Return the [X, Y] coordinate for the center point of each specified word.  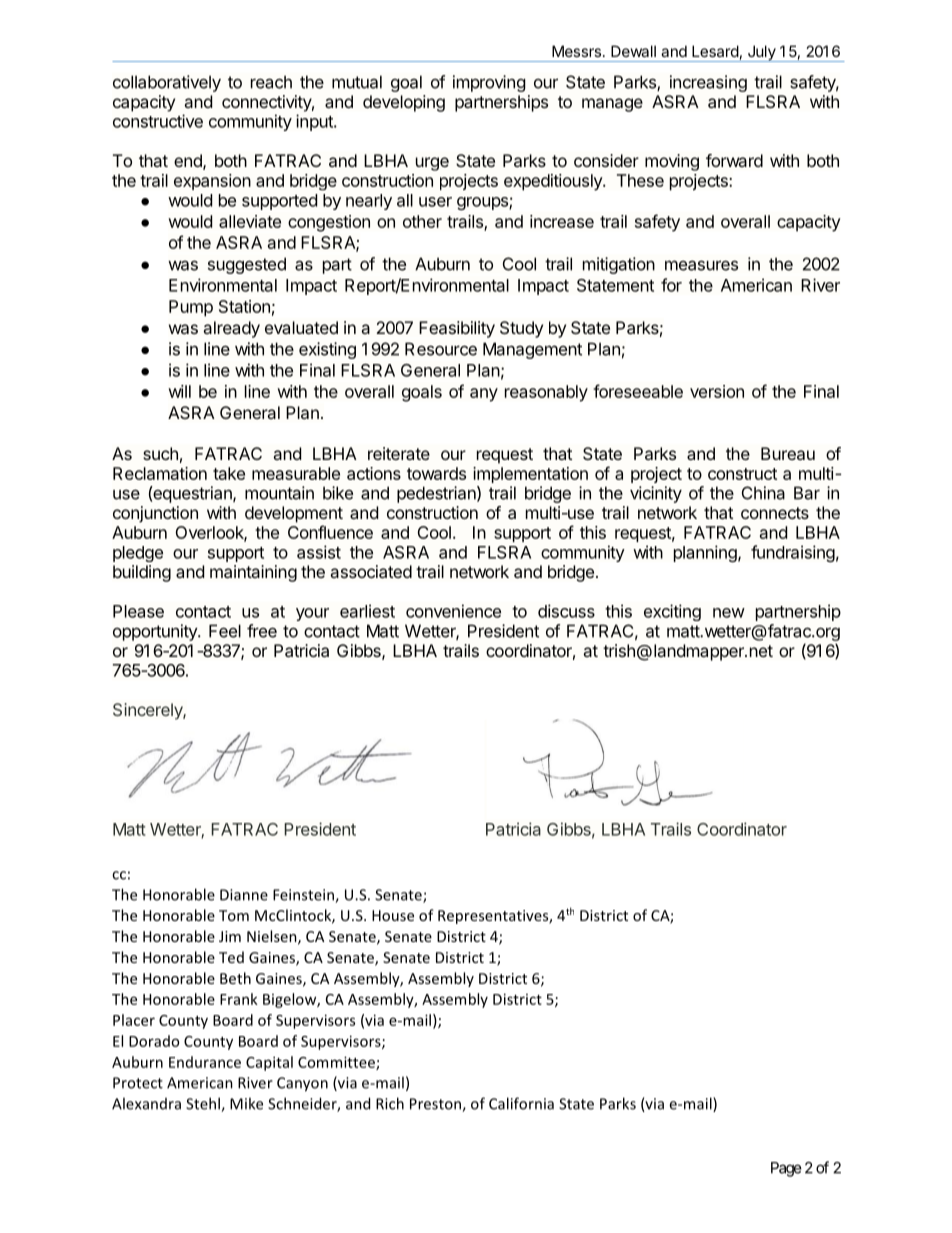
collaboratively [167, 83]
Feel [225, 631]
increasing [708, 83]
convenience [453, 611]
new [729, 613]
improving [489, 83]
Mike [246, 1103]
